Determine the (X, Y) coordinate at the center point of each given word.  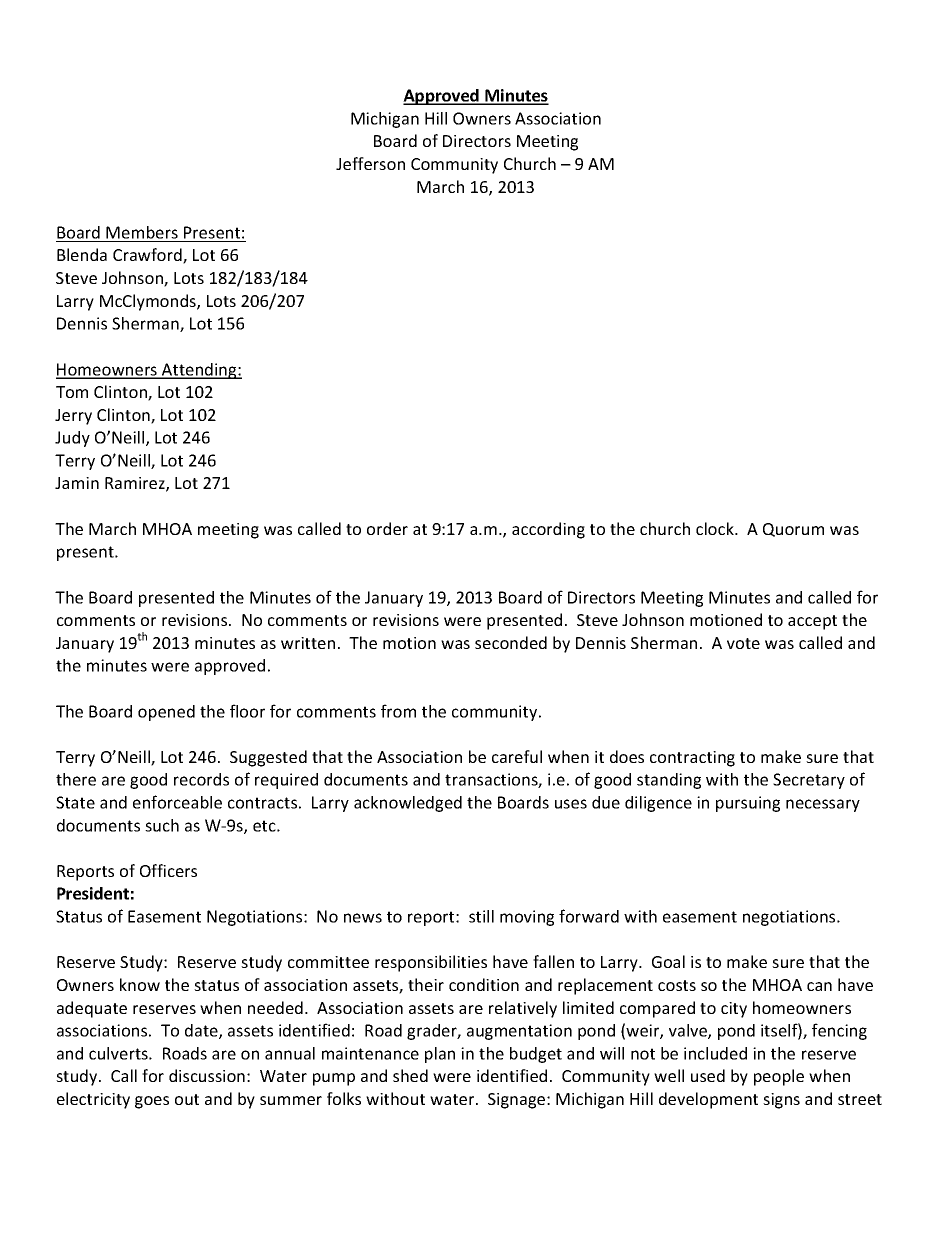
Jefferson (370, 163)
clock (716, 528)
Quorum (793, 530)
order (387, 528)
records (201, 779)
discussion (207, 1075)
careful (517, 756)
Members (142, 232)
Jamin (77, 483)
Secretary (809, 781)
